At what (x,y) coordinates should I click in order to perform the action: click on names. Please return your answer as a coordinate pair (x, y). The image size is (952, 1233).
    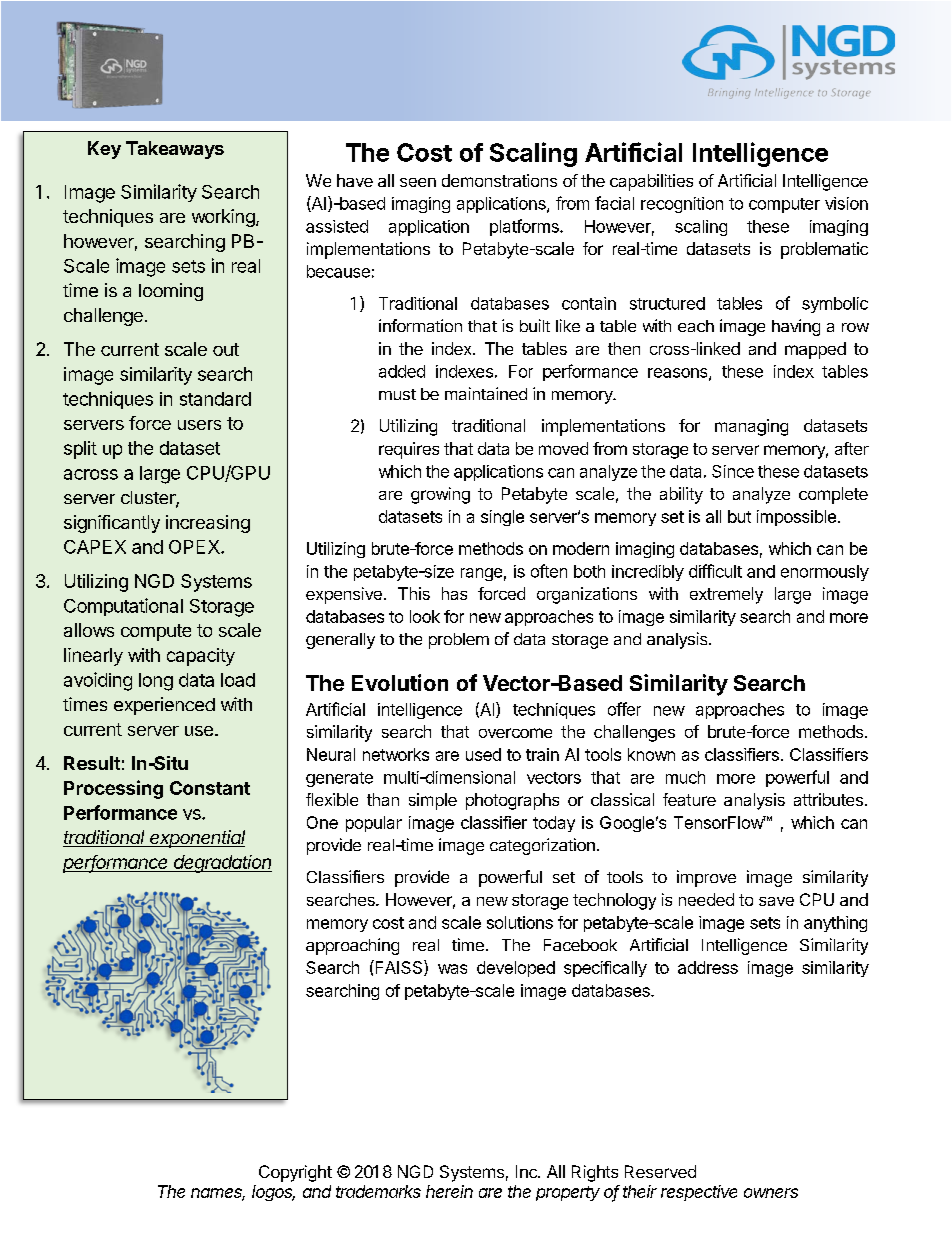
    Looking at the image, I should click on (218, 1194).
